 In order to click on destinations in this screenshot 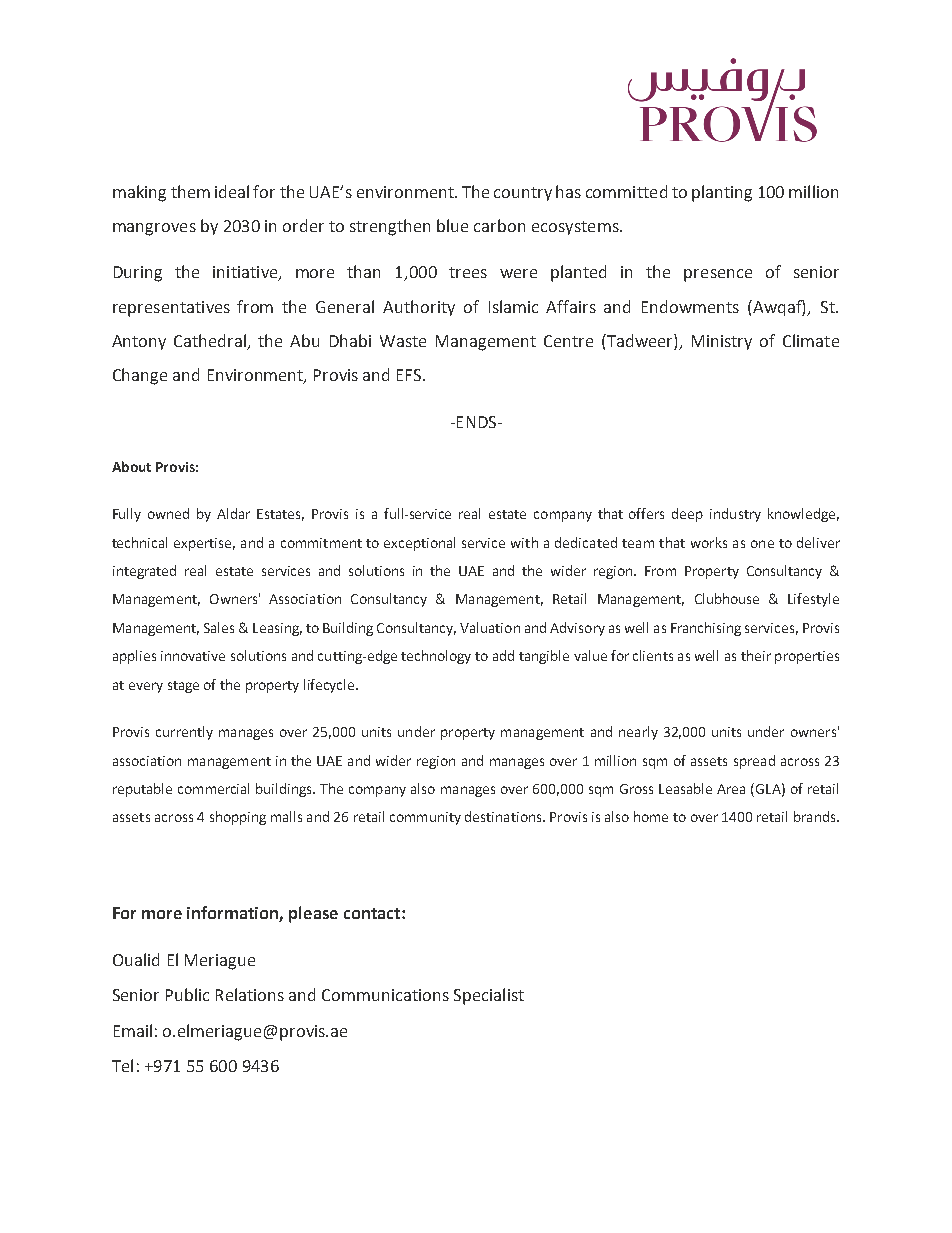, I will do `click(504, 816)`.
